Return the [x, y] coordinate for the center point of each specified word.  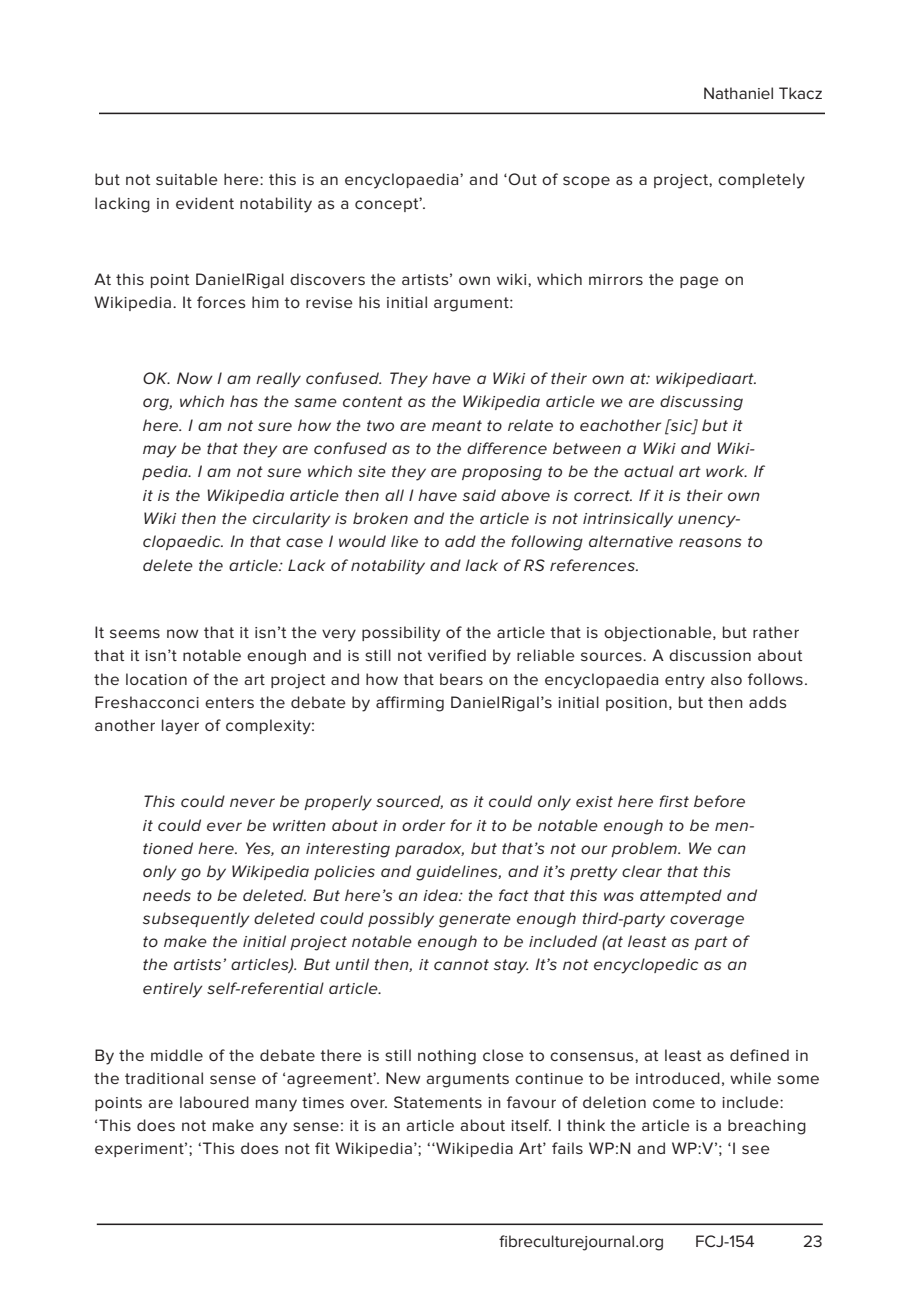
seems [135, 633]
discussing [701, 403]
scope [586, 182]
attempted [681, 896]
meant [457, 425]
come [674, 1103]
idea [441, 895]
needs [167, 895]
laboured [214, 1102]
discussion [710, 655]
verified [457, 655]
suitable [187, 179]
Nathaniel [738, 93]
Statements [438, 1102]
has [244, 401]
